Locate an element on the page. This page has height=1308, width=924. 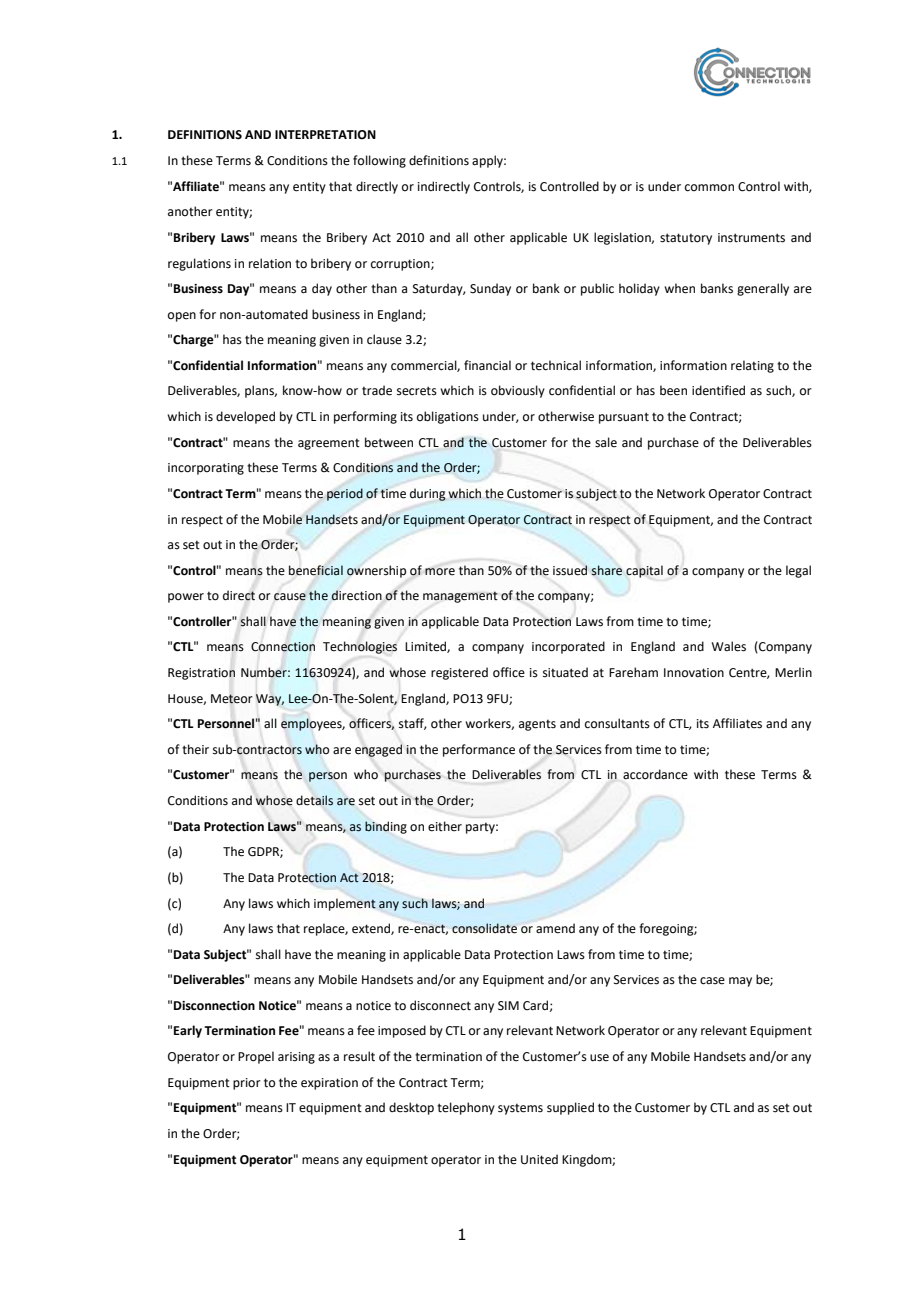
obviously is located at coordinates (518, 391).
